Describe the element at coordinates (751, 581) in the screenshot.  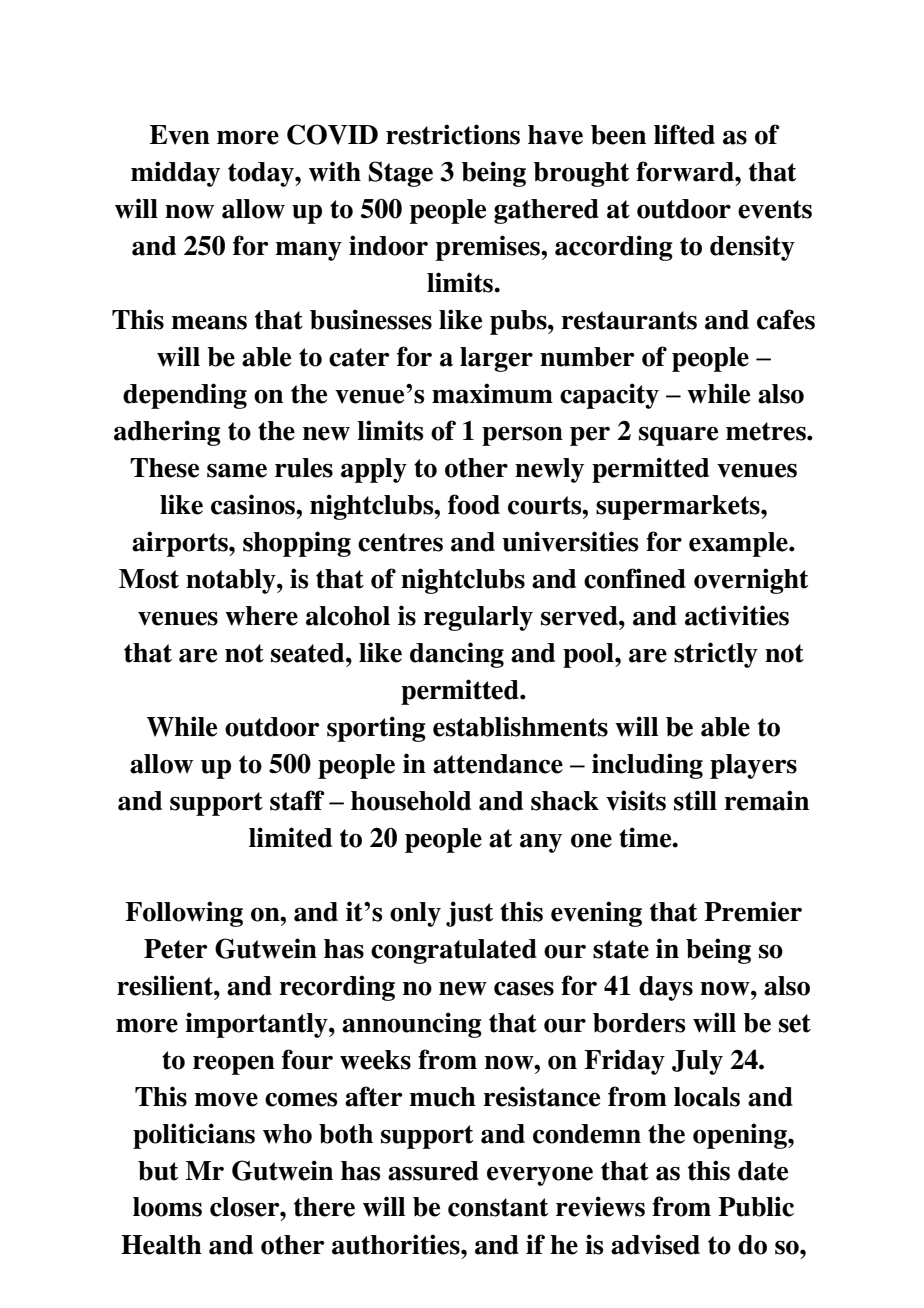
I see `overnight` at that location.
